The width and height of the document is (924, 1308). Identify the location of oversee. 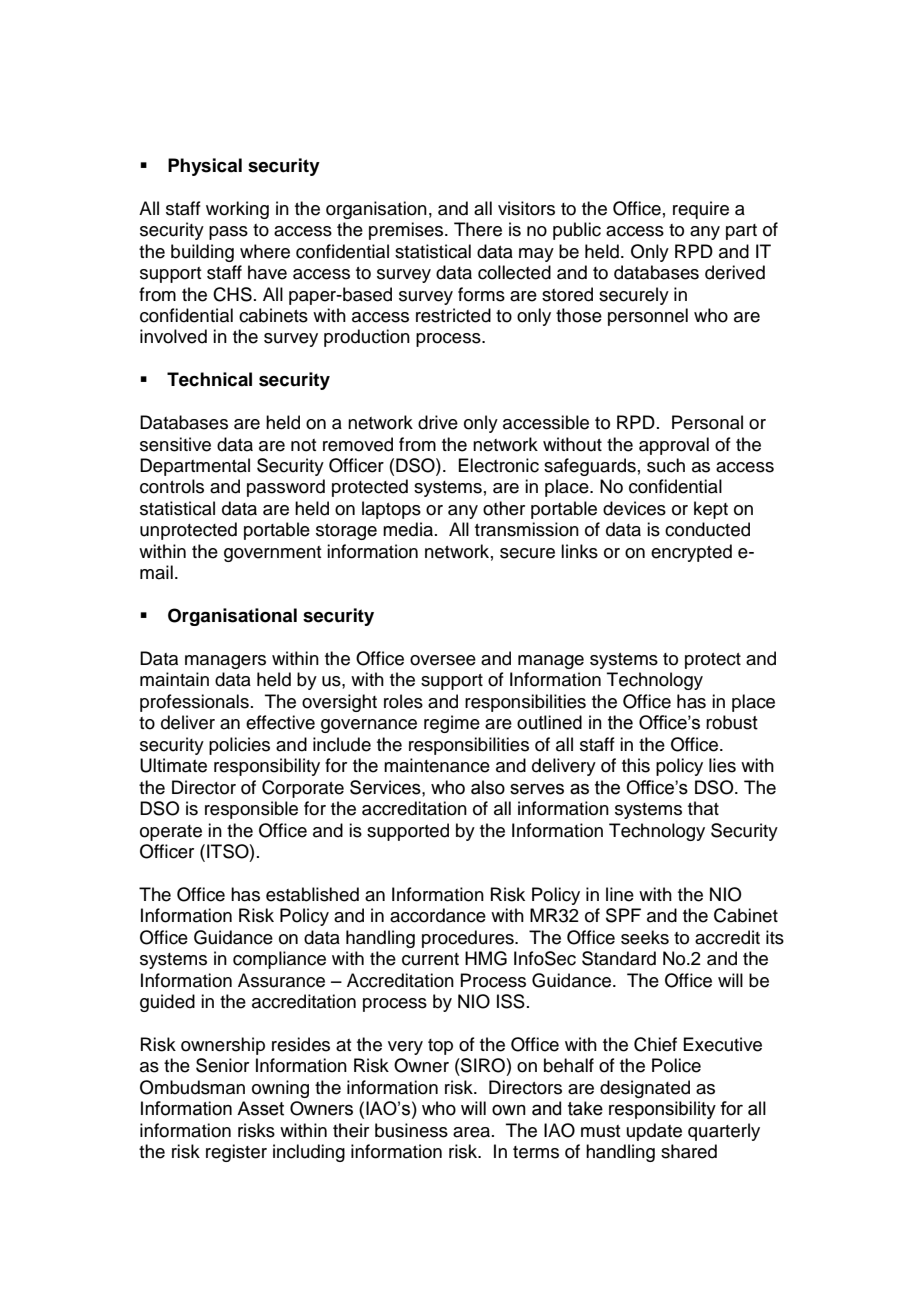
(443, 660).
